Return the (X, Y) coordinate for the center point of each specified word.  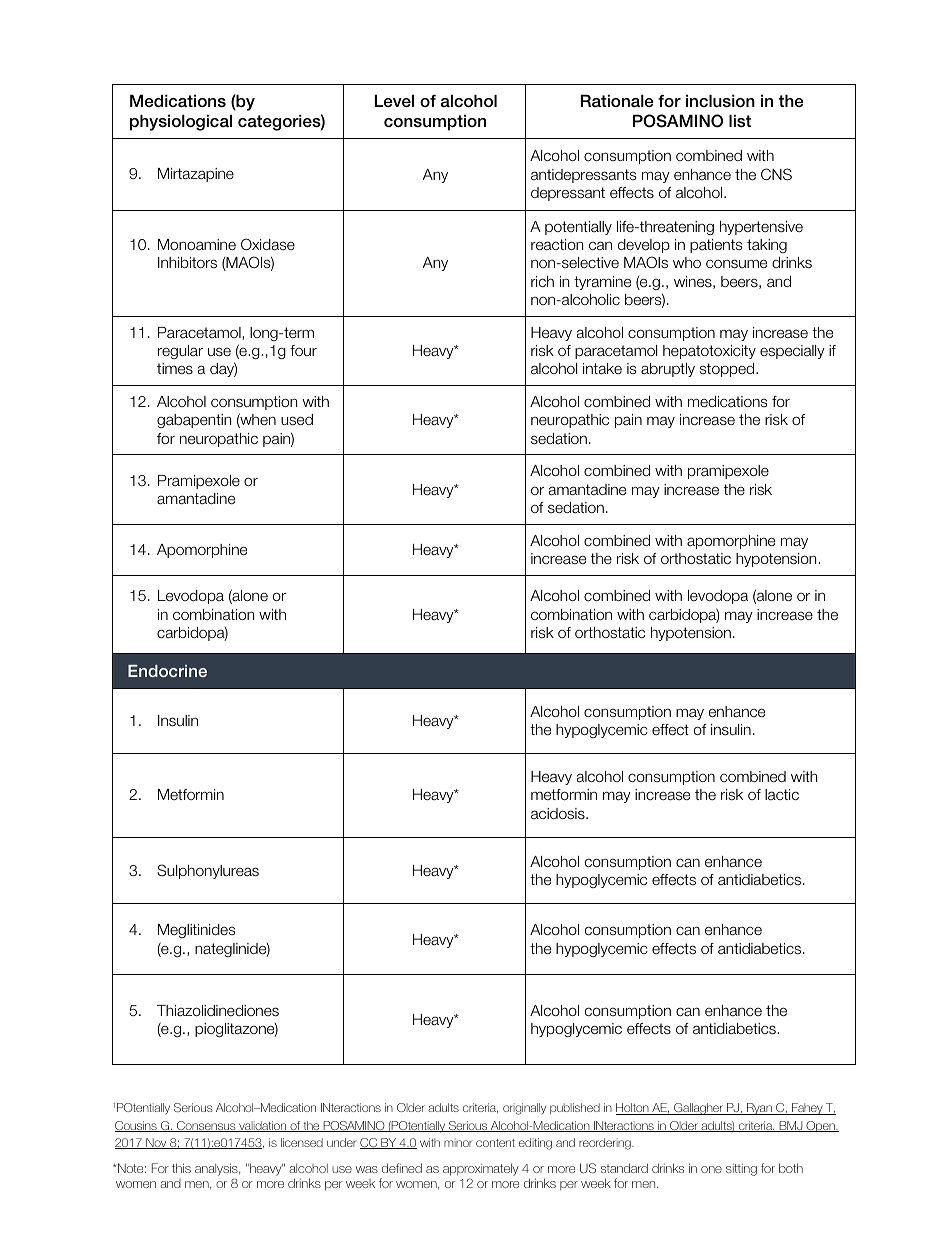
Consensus (206, 1126)
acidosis (559, 814)
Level (394, 101)
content (495, 1143)
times (175, 369)
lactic (782, 795)
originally (524, 1109)
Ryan (759, 1109)
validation (263, 1126)
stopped (728, 370)
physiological (181, 122)
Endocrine (167, 671)
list (740, 121)
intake (602, 369)
